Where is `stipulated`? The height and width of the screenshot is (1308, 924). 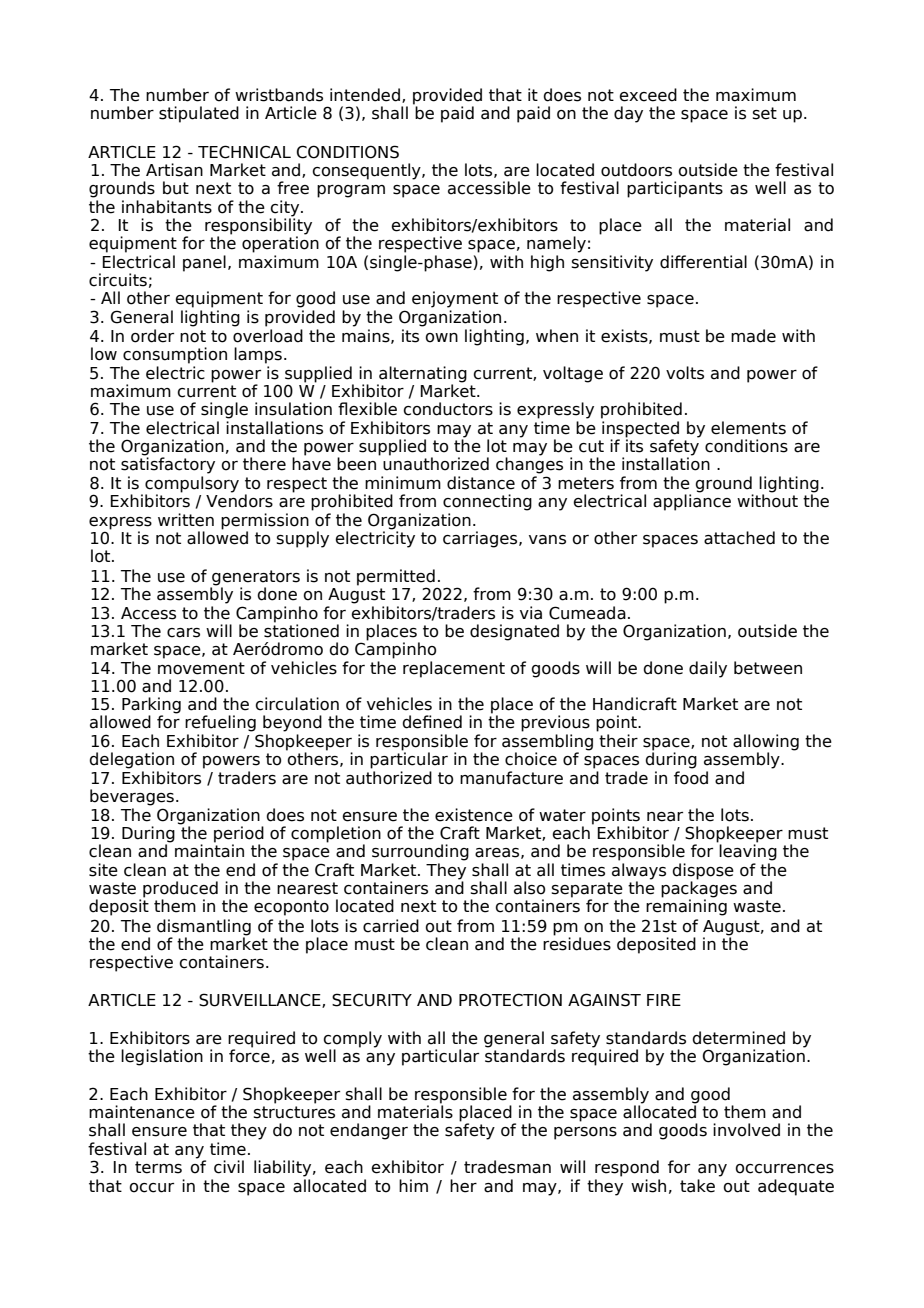
stipulated is located at coordinates (199, 114).
